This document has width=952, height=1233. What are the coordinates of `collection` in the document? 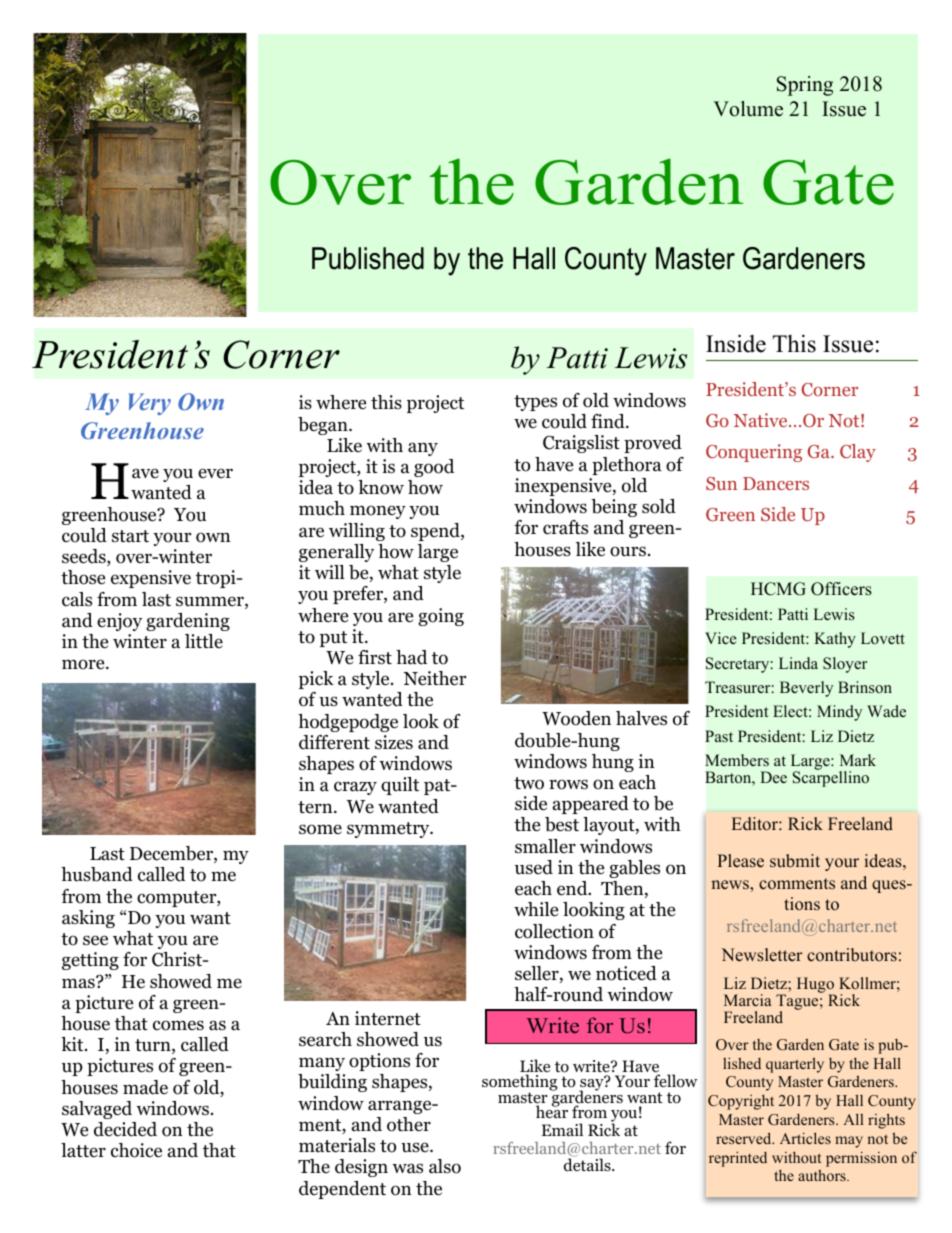 It's located at (554, 931).
